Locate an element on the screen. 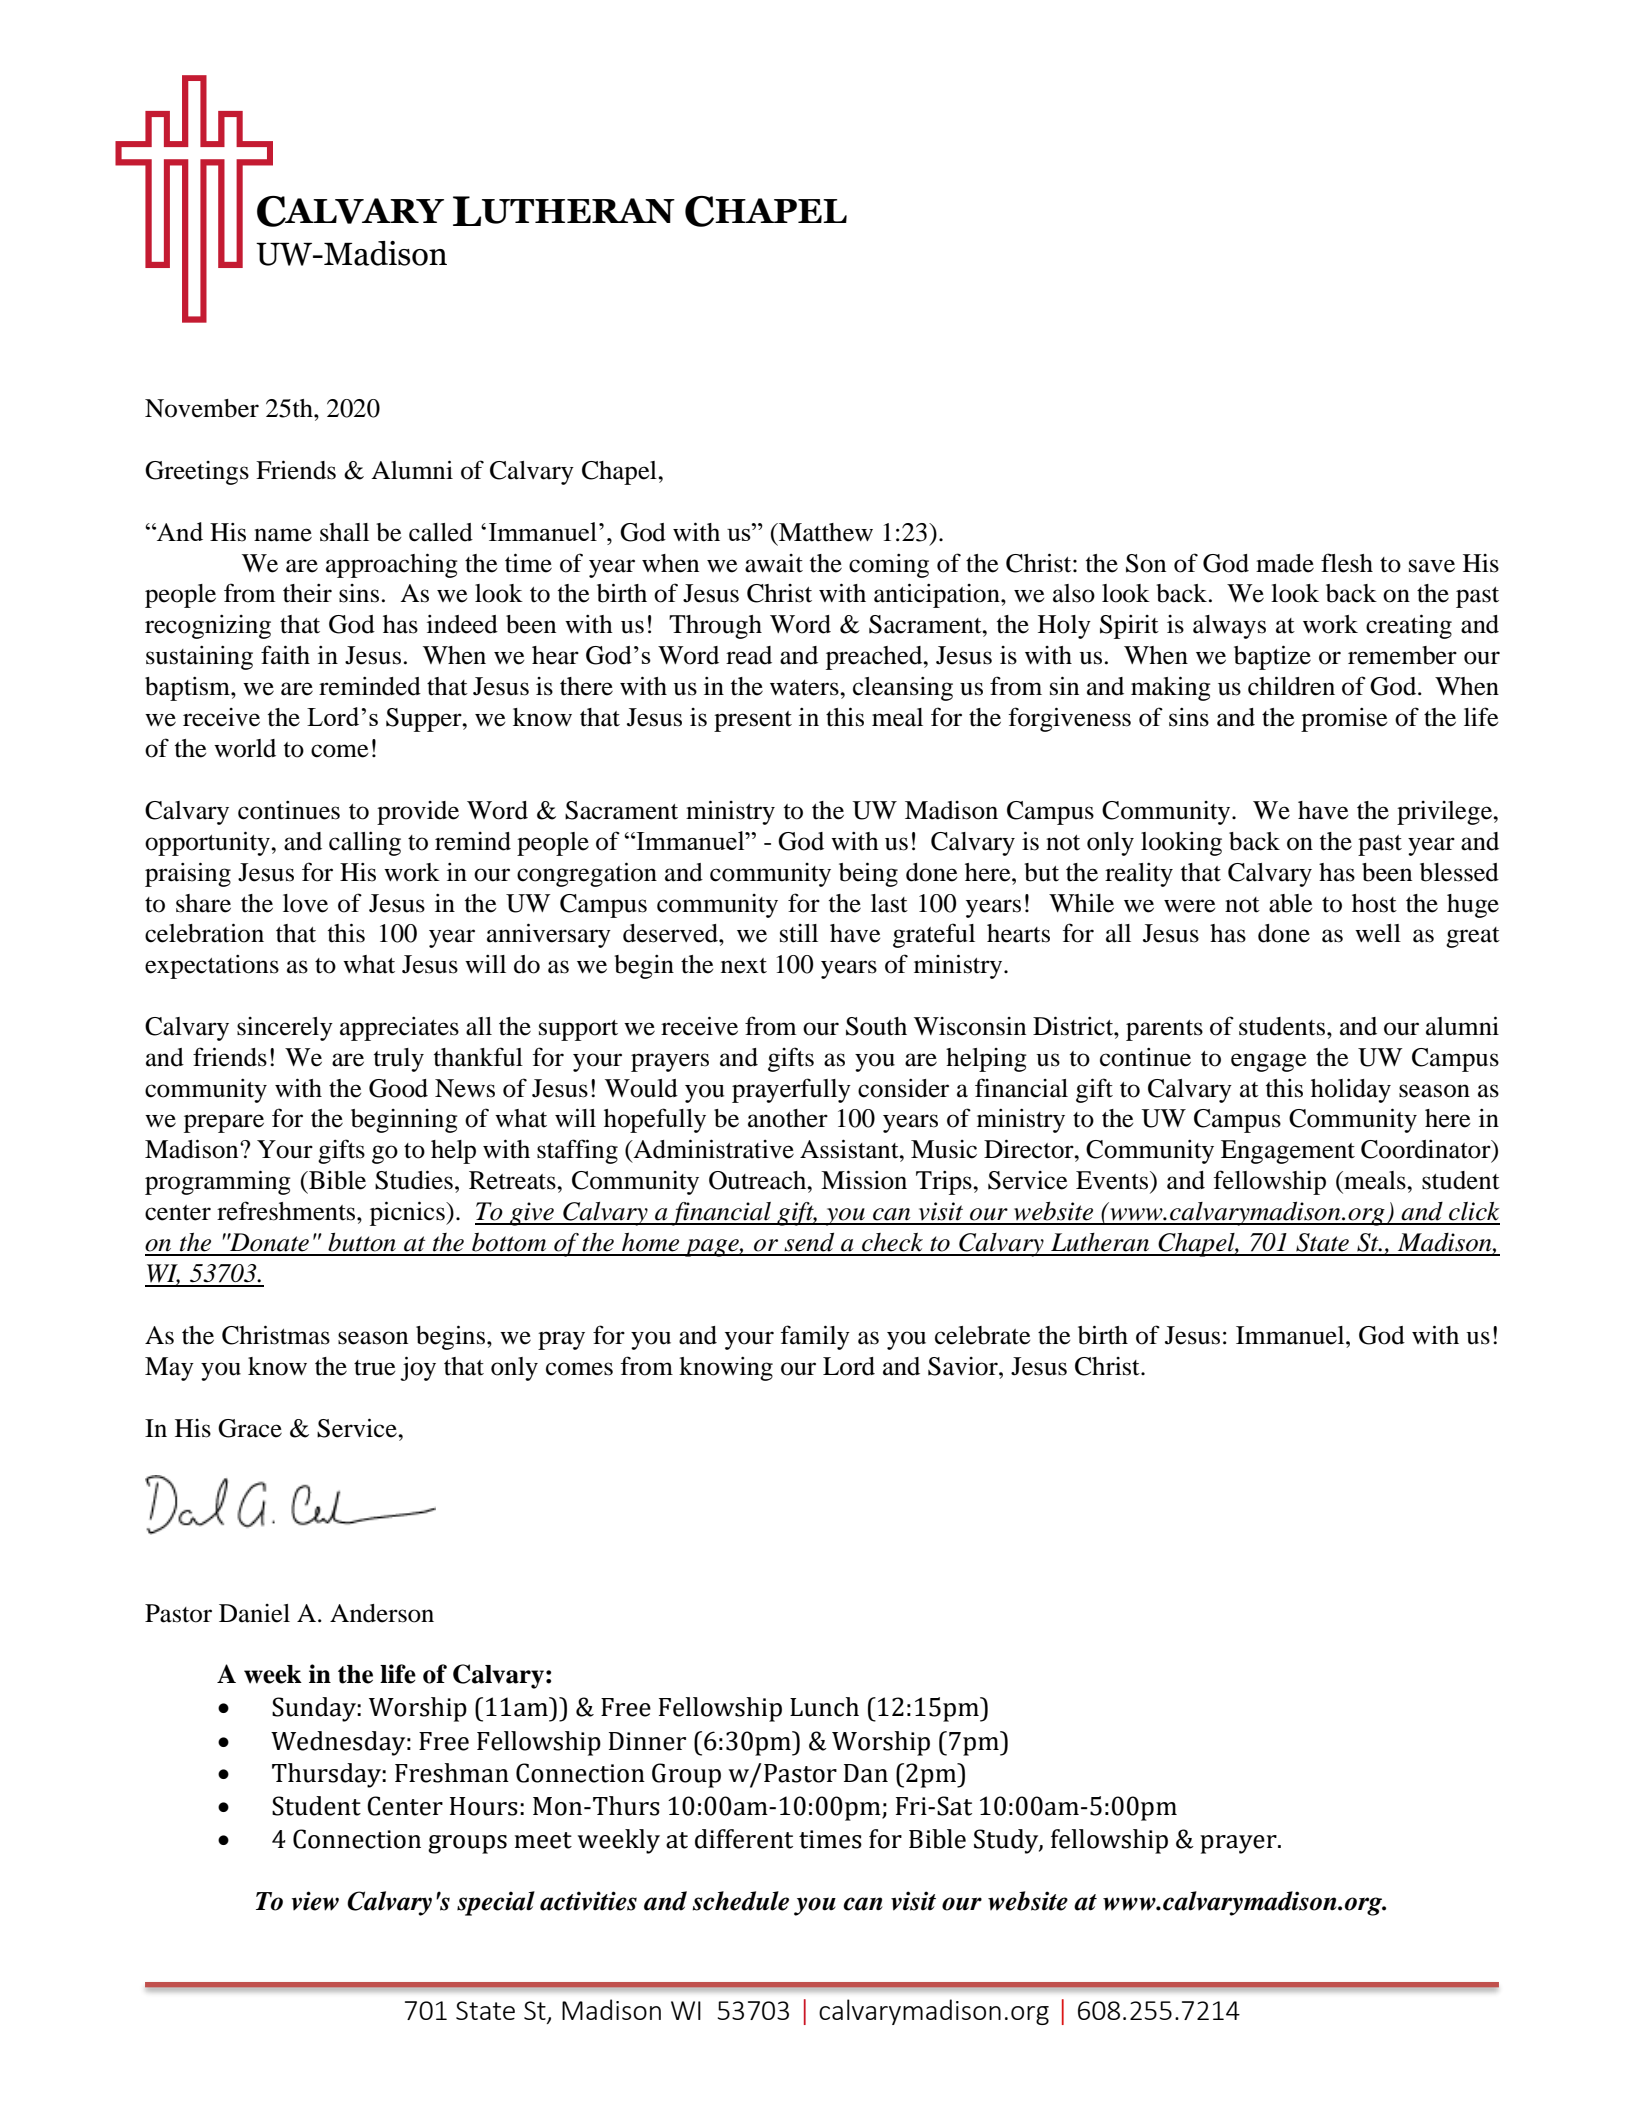 Image resolution: width=1644 pixels, height=2127 pixels. flesh is located at coordinates (1347, 563).
